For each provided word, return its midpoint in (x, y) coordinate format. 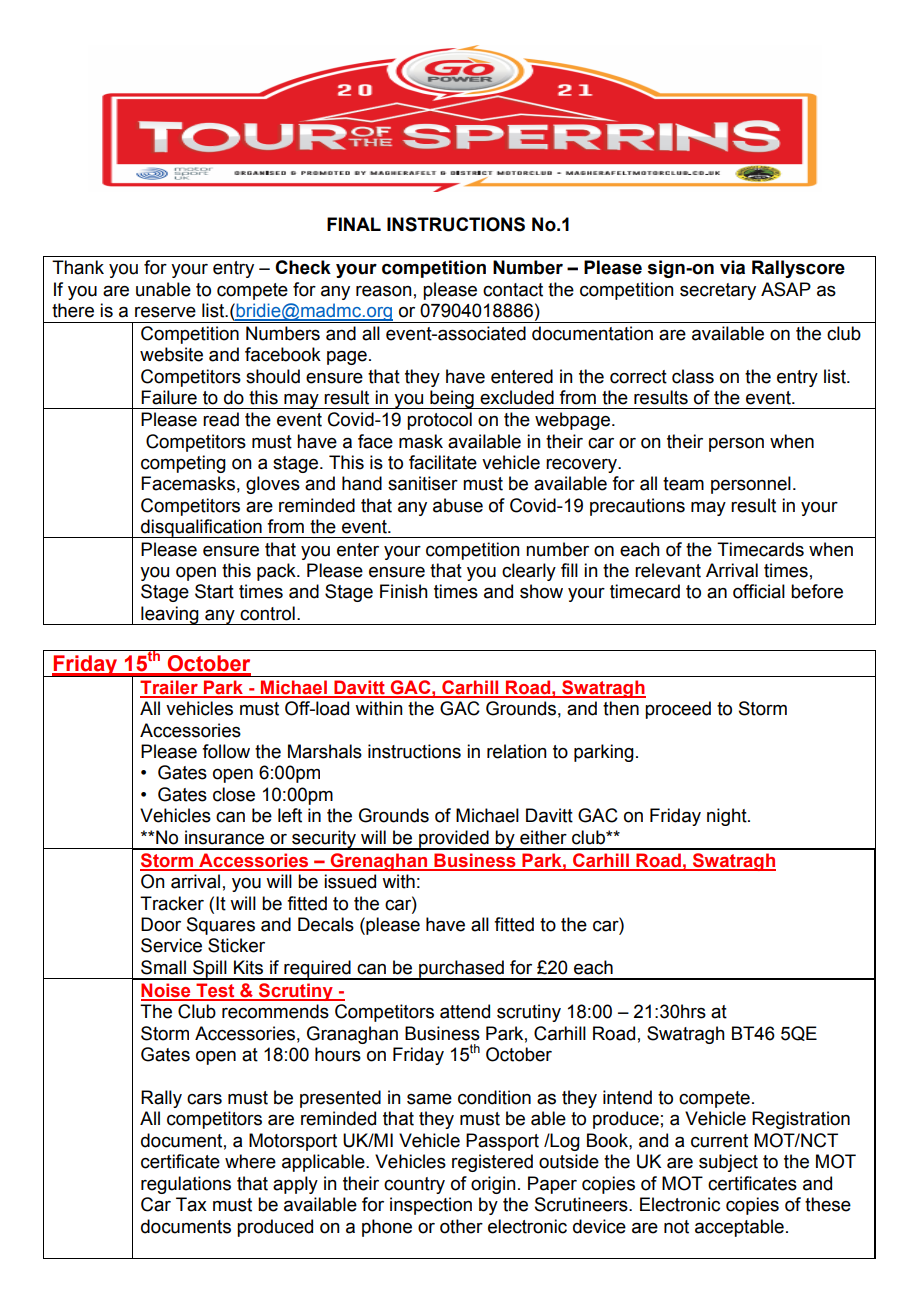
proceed (678, 710)
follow (226, 751)
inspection (431, 1206)
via (732, 267)
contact (513, 290)
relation (517, 751)
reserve (165, 312)
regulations (186, 1185)
